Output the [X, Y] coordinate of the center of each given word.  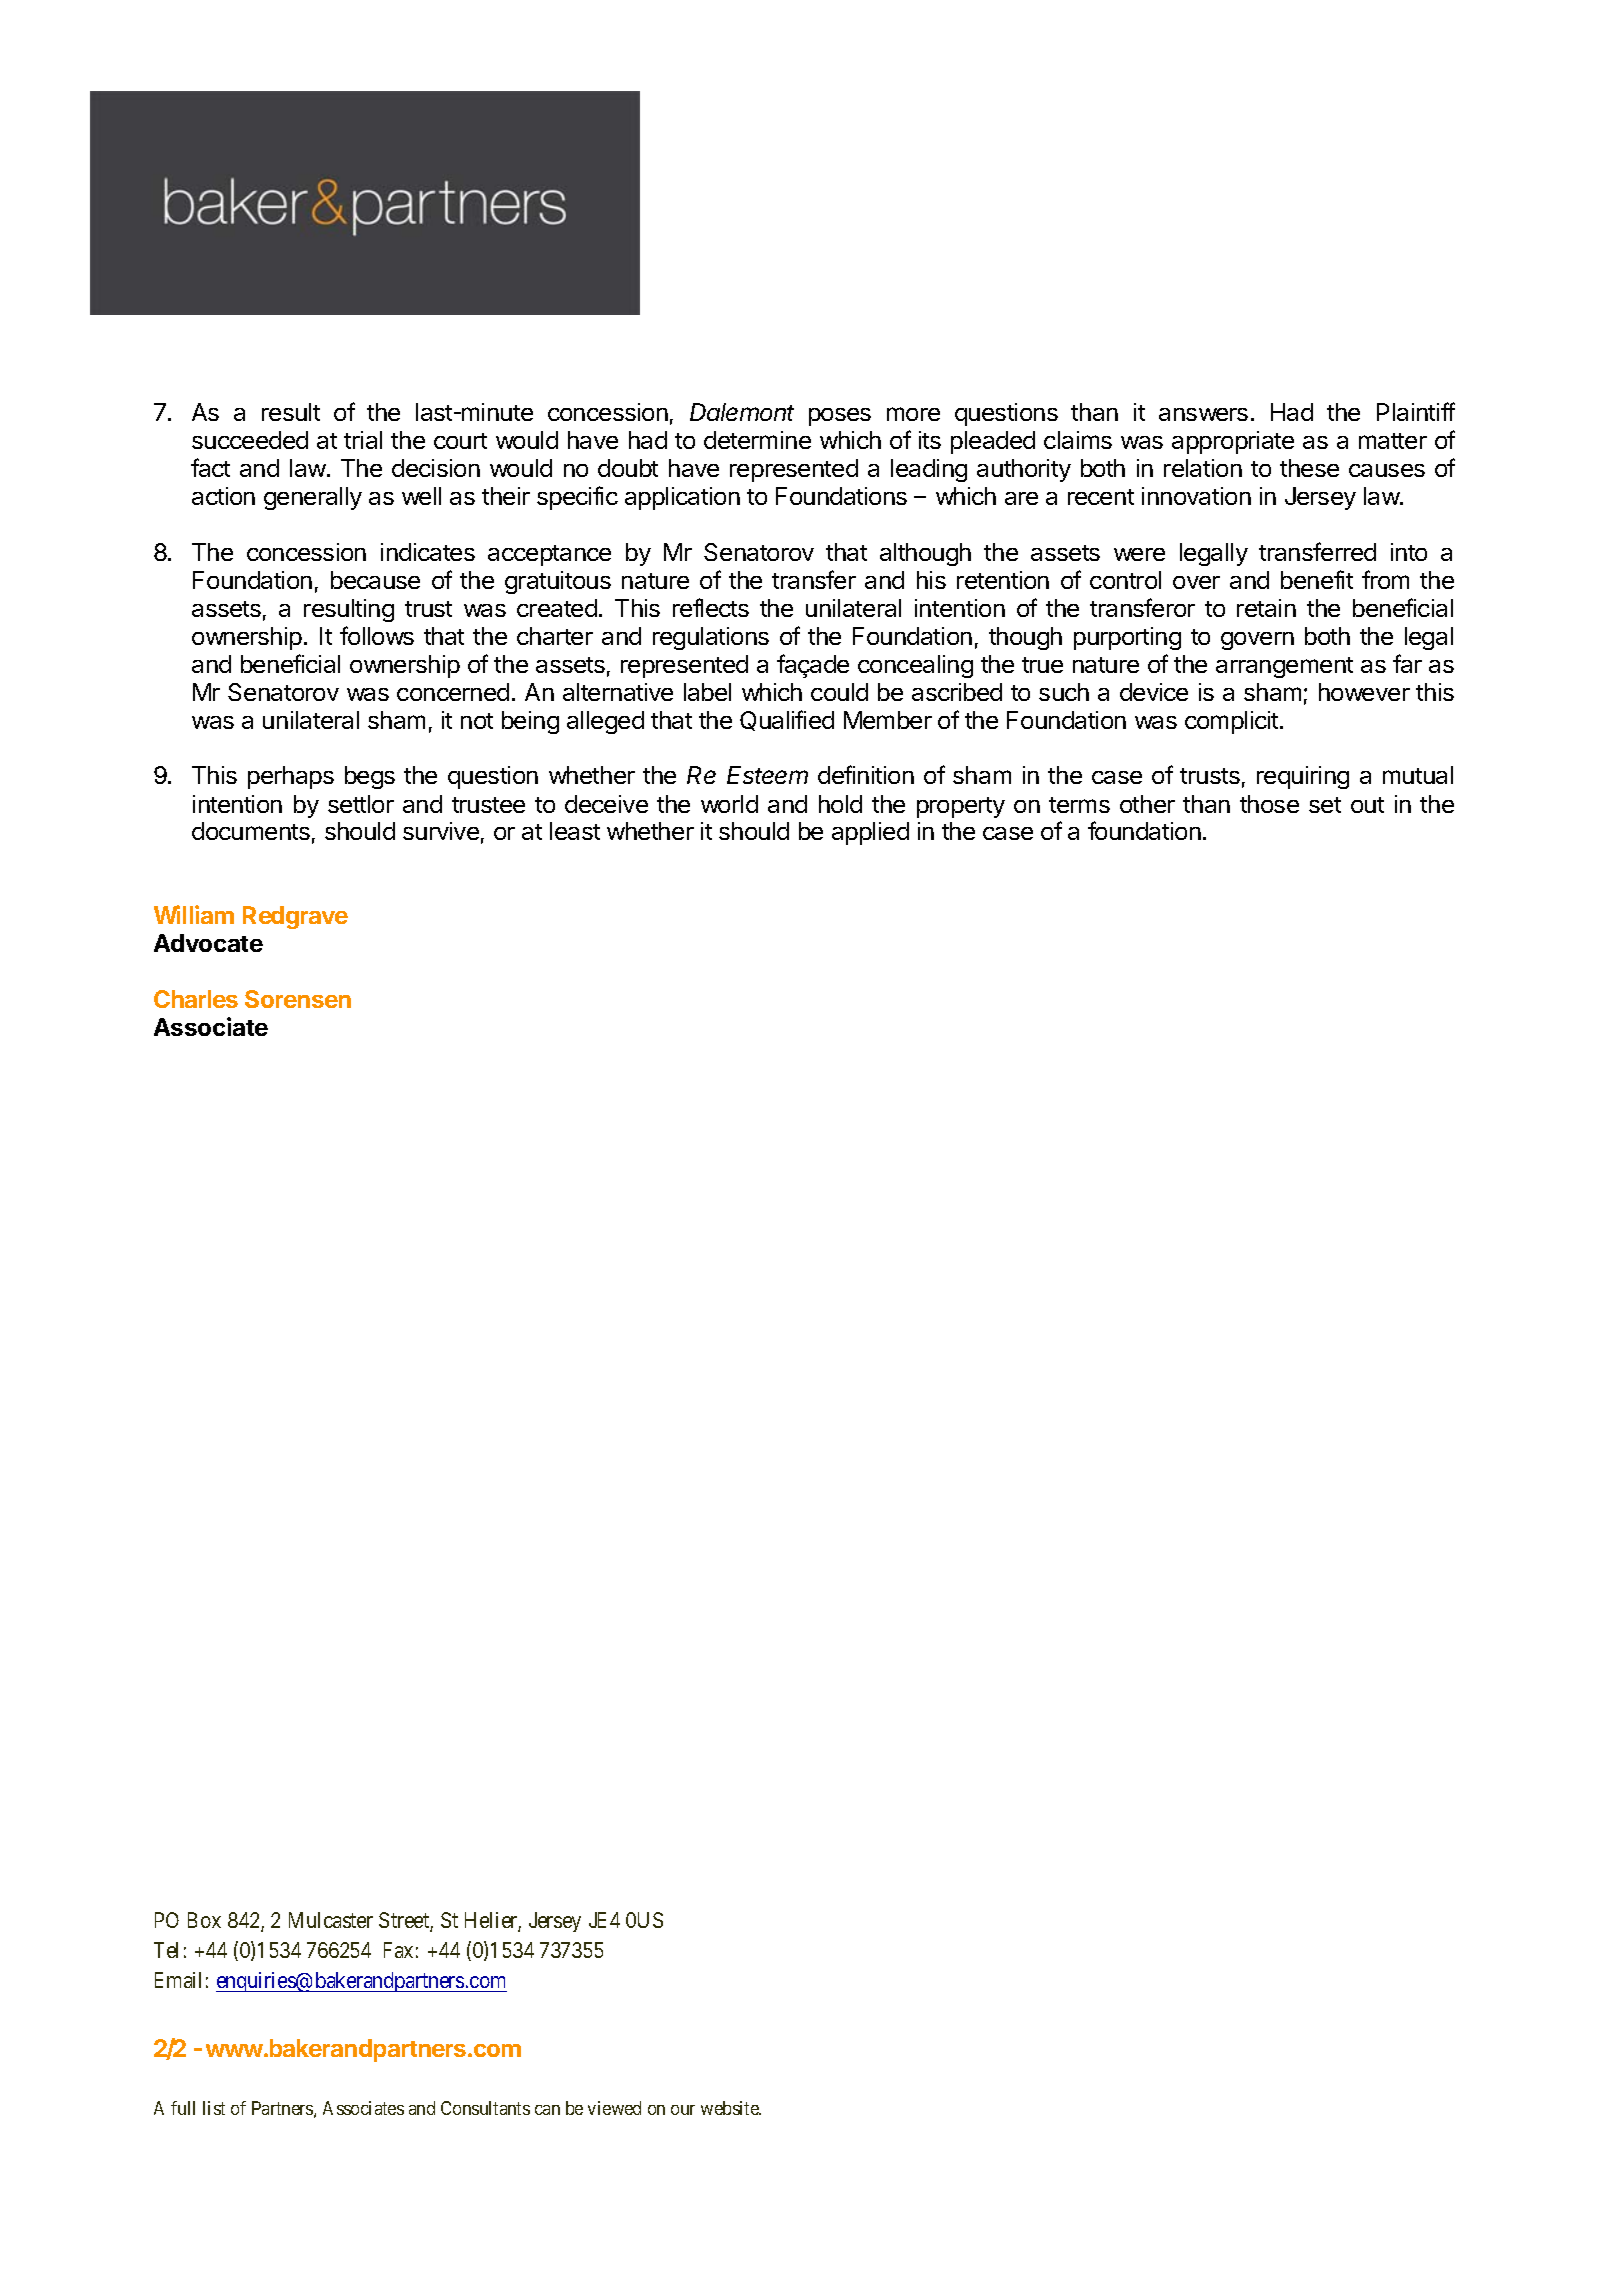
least [575, 831]
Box [204, 1920]
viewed [614, 2108]
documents [251, 831]
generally [313, 498]
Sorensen [298, 999]
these [1309, 468]
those [1269, 804]
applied [870, 833]
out [1367, 805]
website [731, 2108]
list [214, 2108]
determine [757, 440]
